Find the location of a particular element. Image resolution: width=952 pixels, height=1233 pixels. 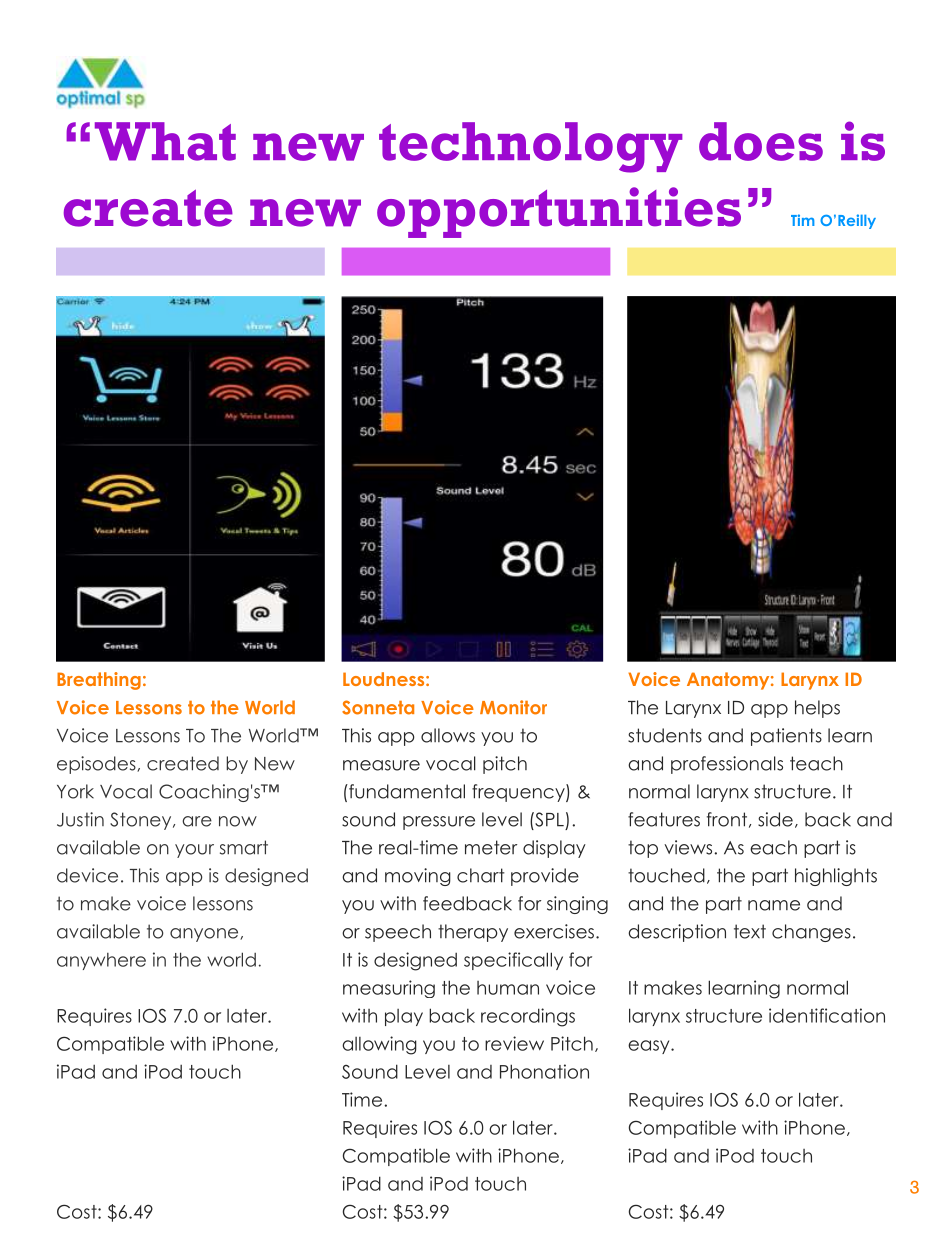

technology is located at coordinates (531, 147).
